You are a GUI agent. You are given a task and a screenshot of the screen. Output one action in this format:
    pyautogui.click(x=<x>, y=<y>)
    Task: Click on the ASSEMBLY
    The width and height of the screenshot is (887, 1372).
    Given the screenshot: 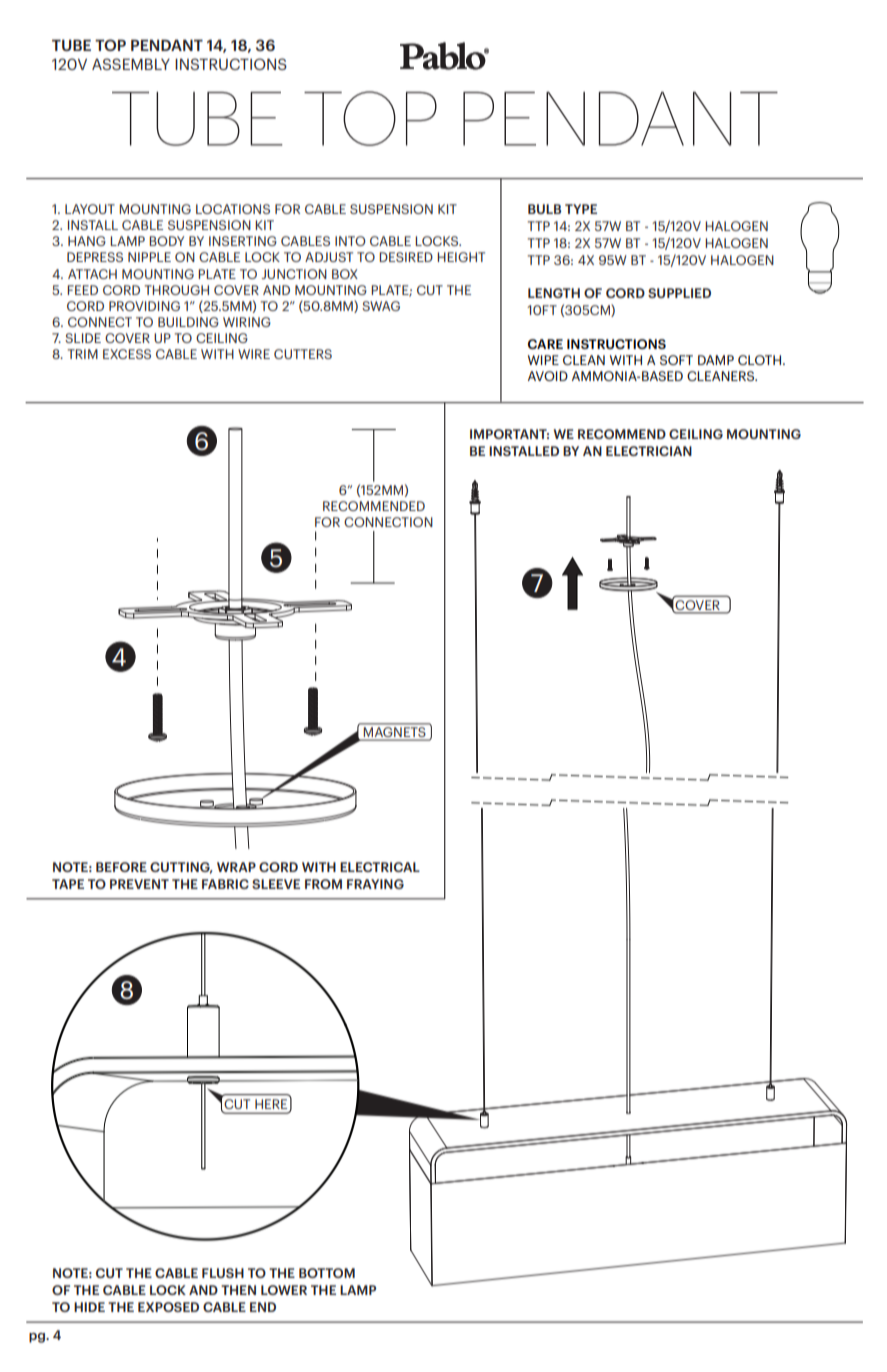 What is the action you would take?
    pyautogui.click(x=131, y=64)
